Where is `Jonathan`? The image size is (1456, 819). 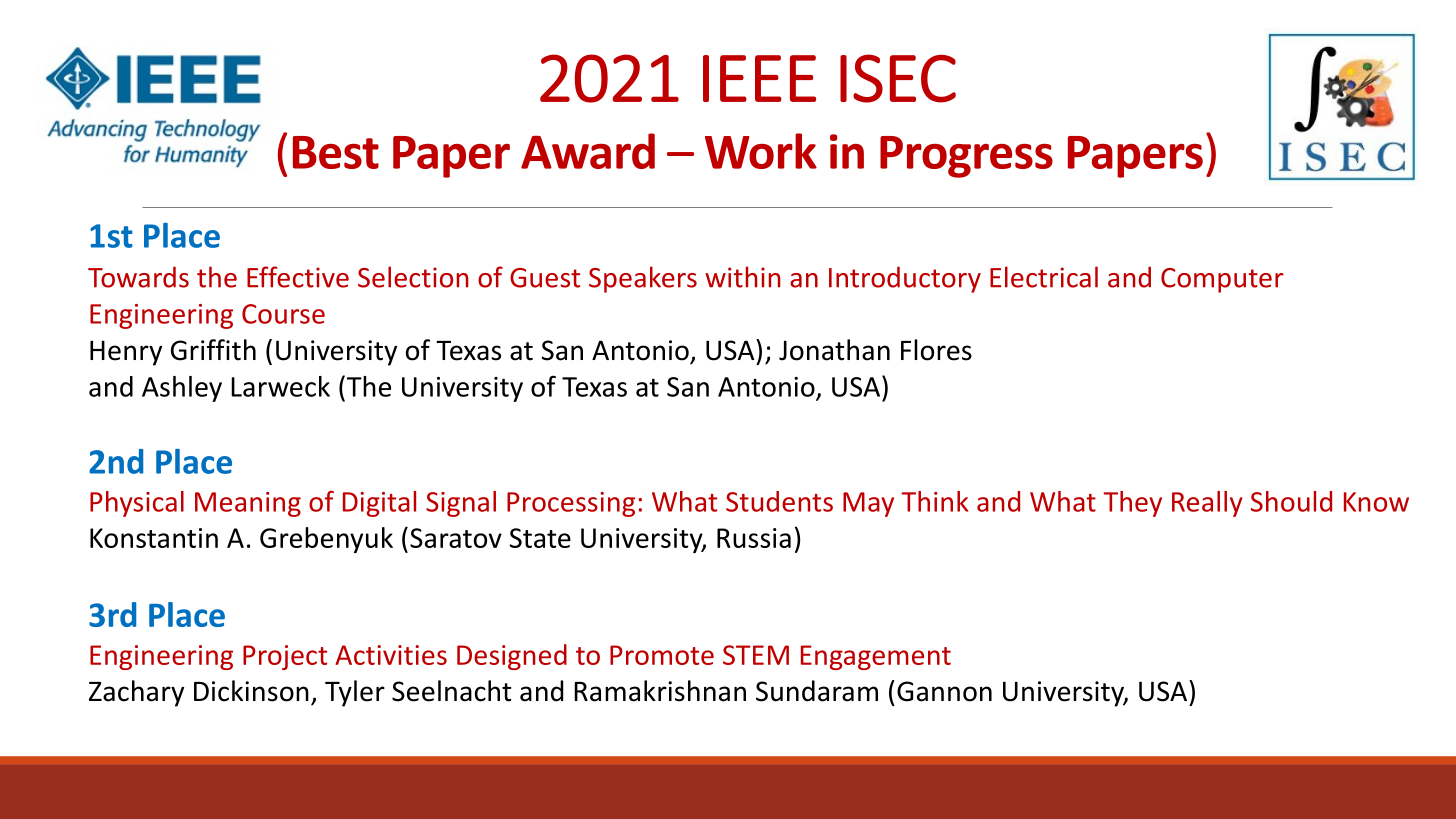 Jonathan is located at coordinates (834, 350).
